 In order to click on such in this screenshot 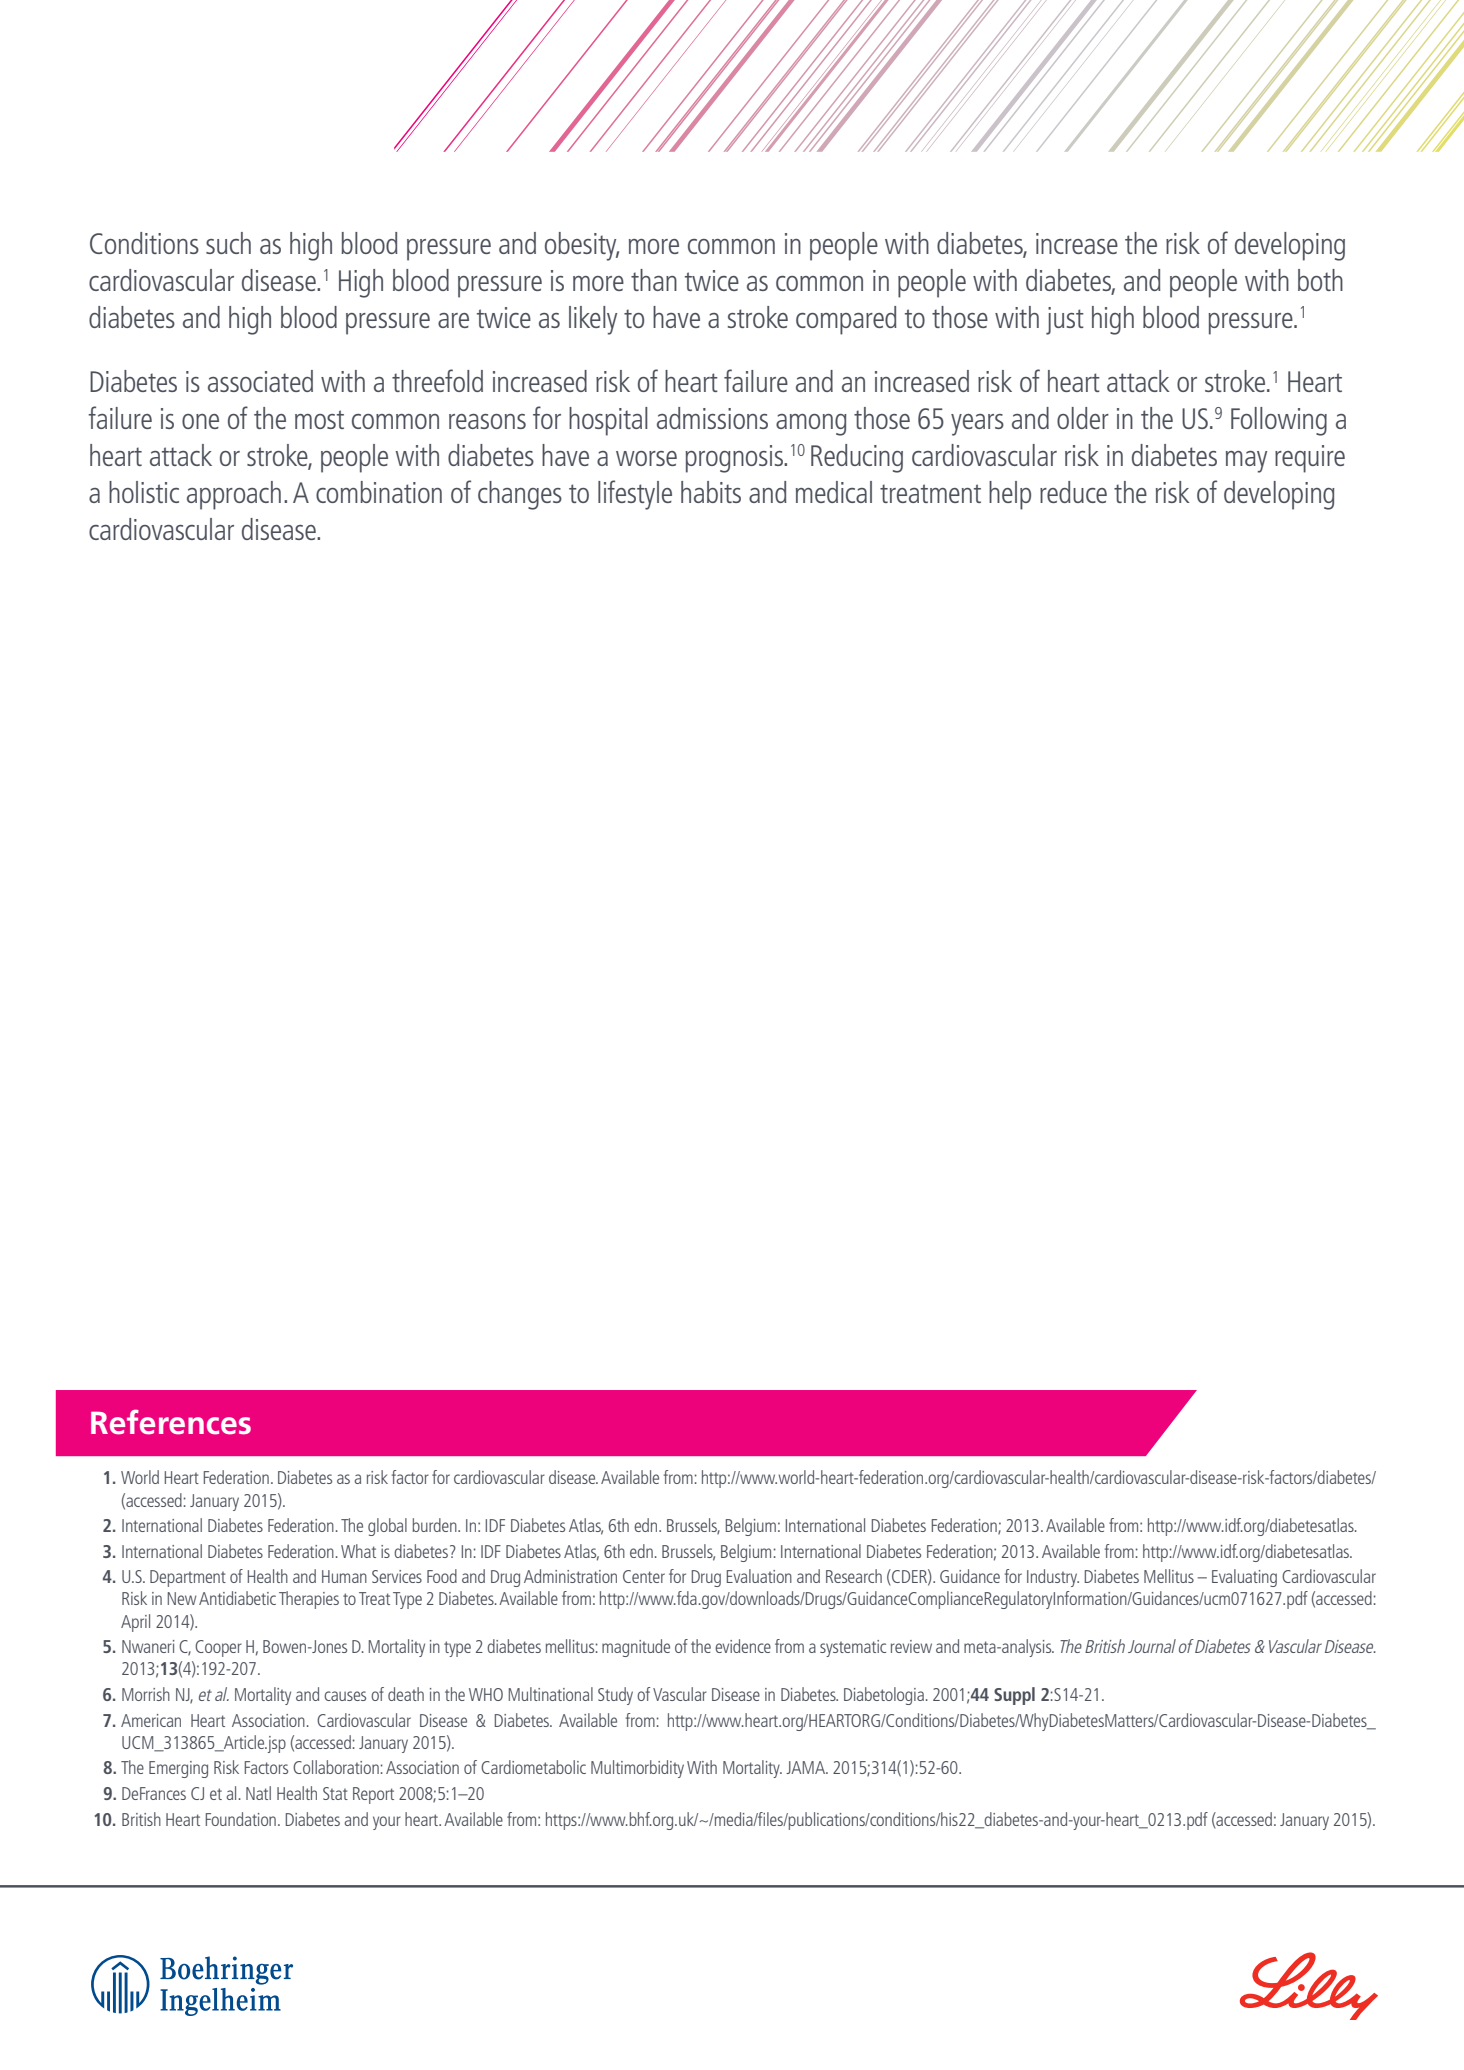, I will do `click(228, 243)`.
